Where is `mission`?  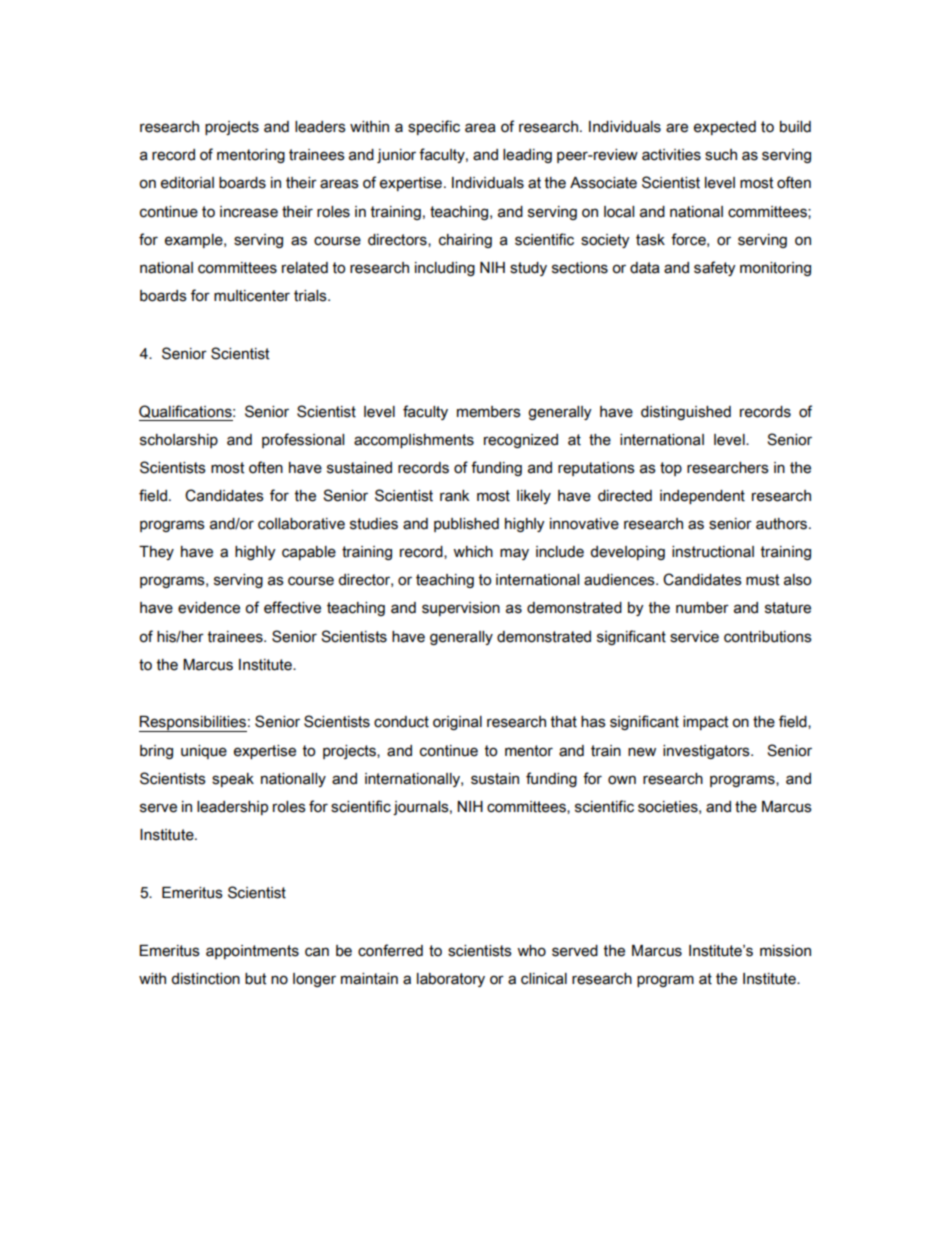
mission is located at coordinates (785, 951).
